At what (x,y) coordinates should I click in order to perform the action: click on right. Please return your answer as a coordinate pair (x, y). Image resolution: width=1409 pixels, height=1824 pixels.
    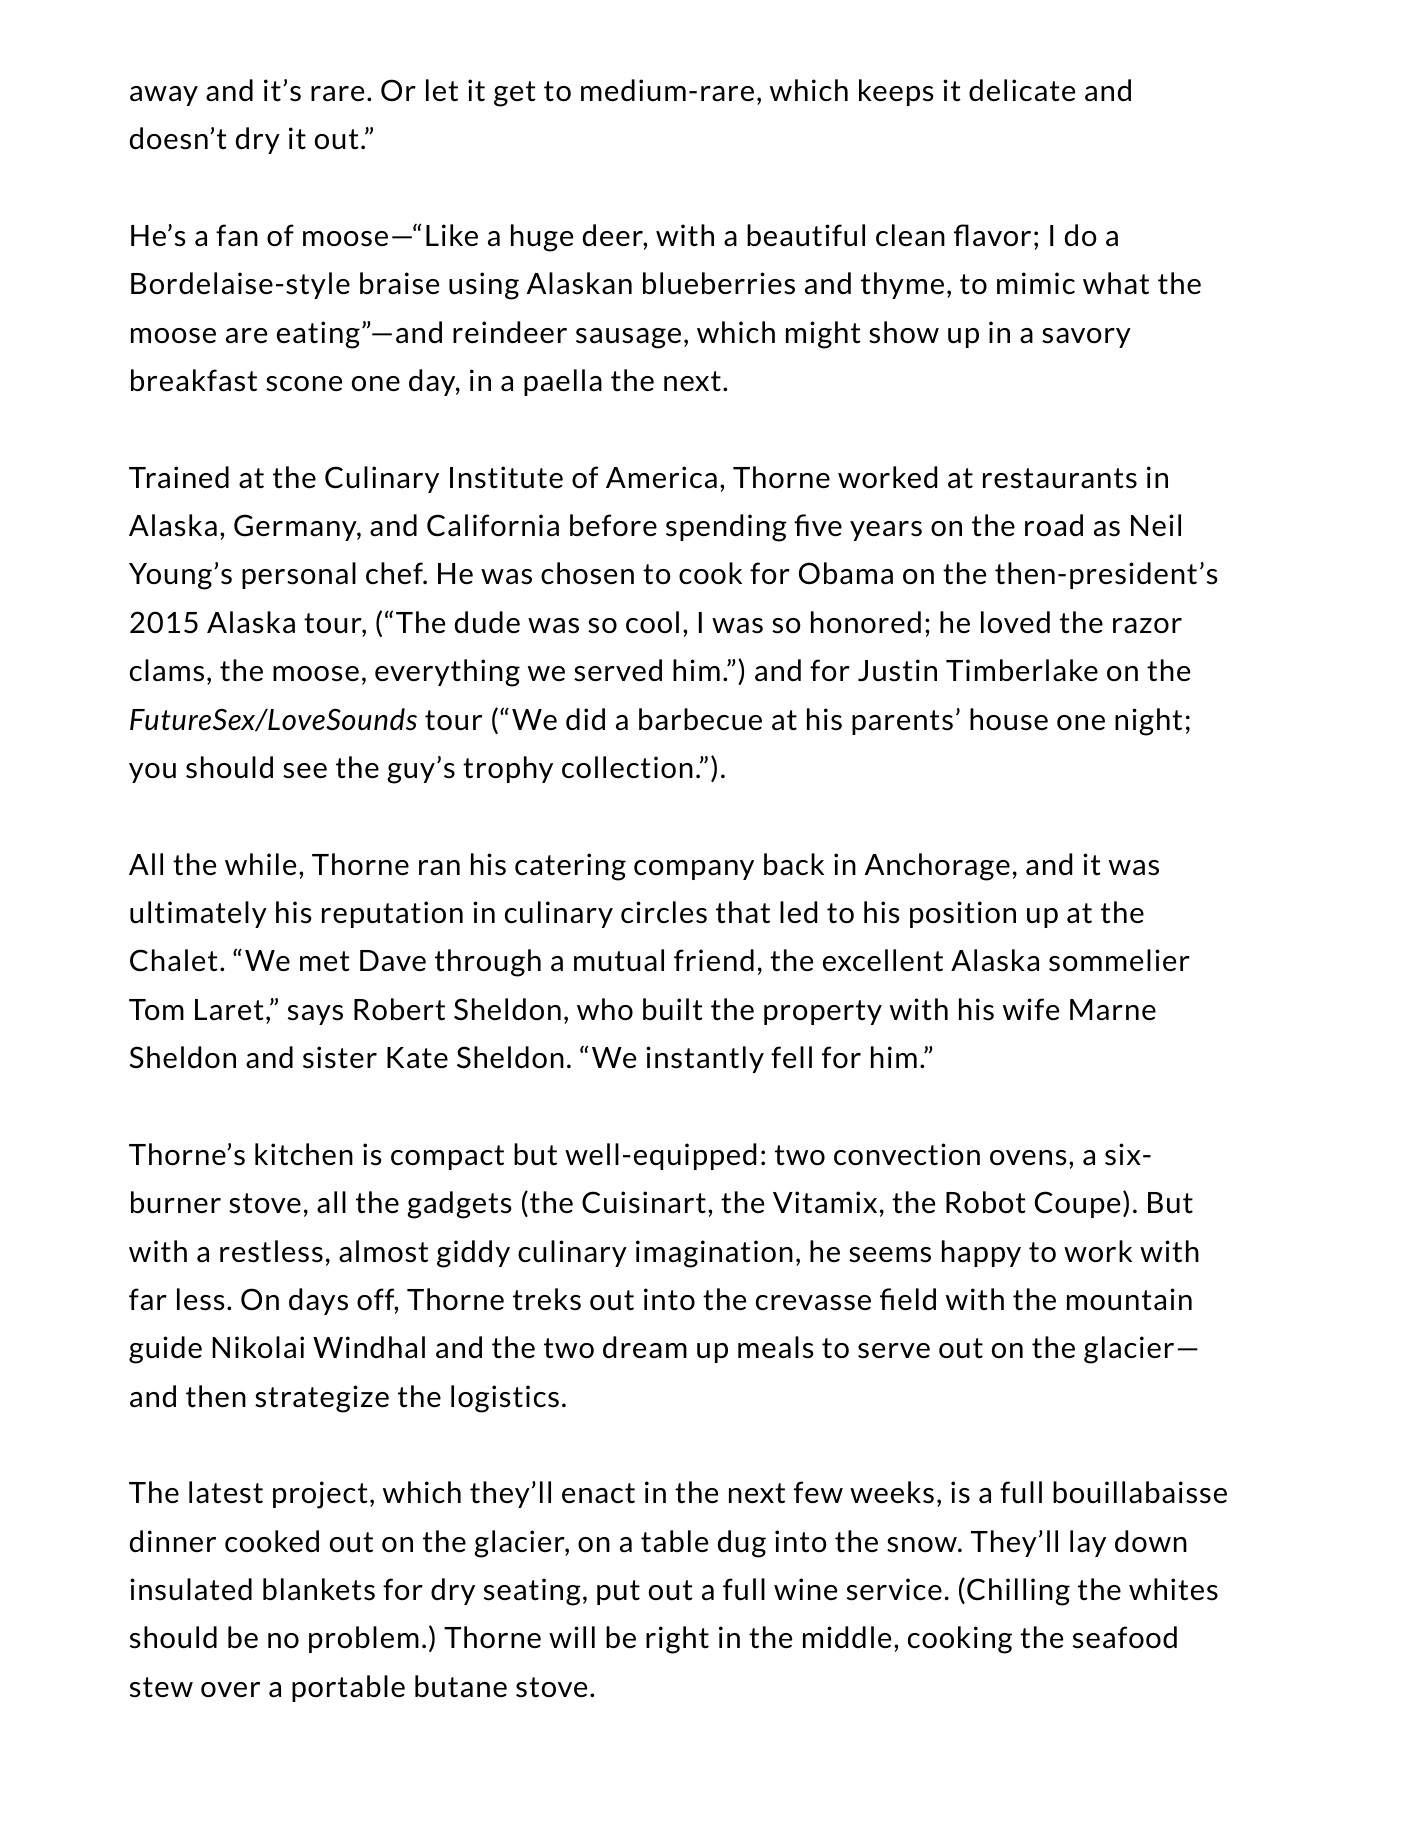
    Looking at the image, I should click on (677, 1640).
